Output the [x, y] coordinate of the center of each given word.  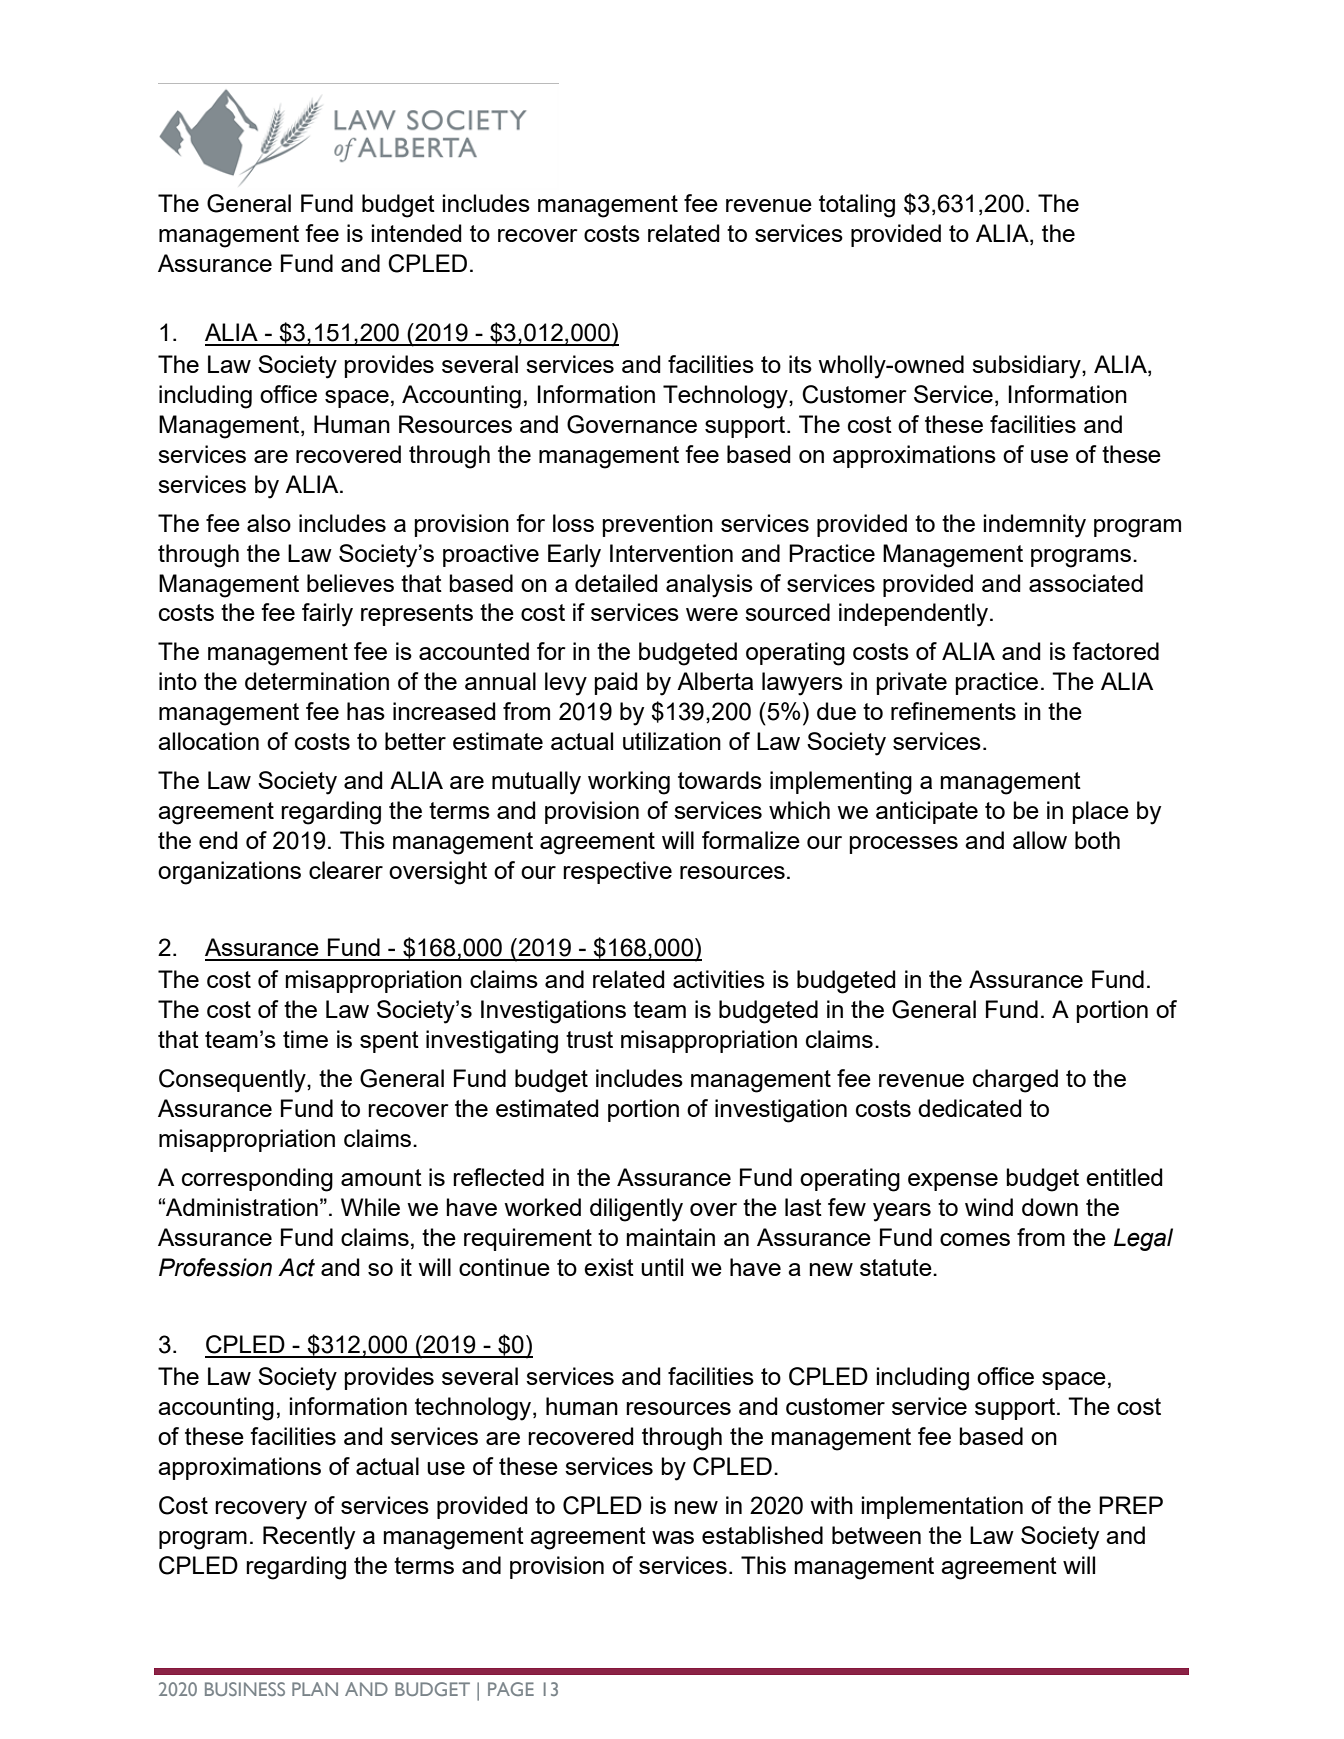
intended [417, 233]
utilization [672, 741]
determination [317, 681]
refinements [953, 711]
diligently [636, 1210]
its [800, 364]
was [673, 1537]
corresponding [257, 1180]
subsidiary [1027, 367]
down [1050, 1207]
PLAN [315, 1689]
